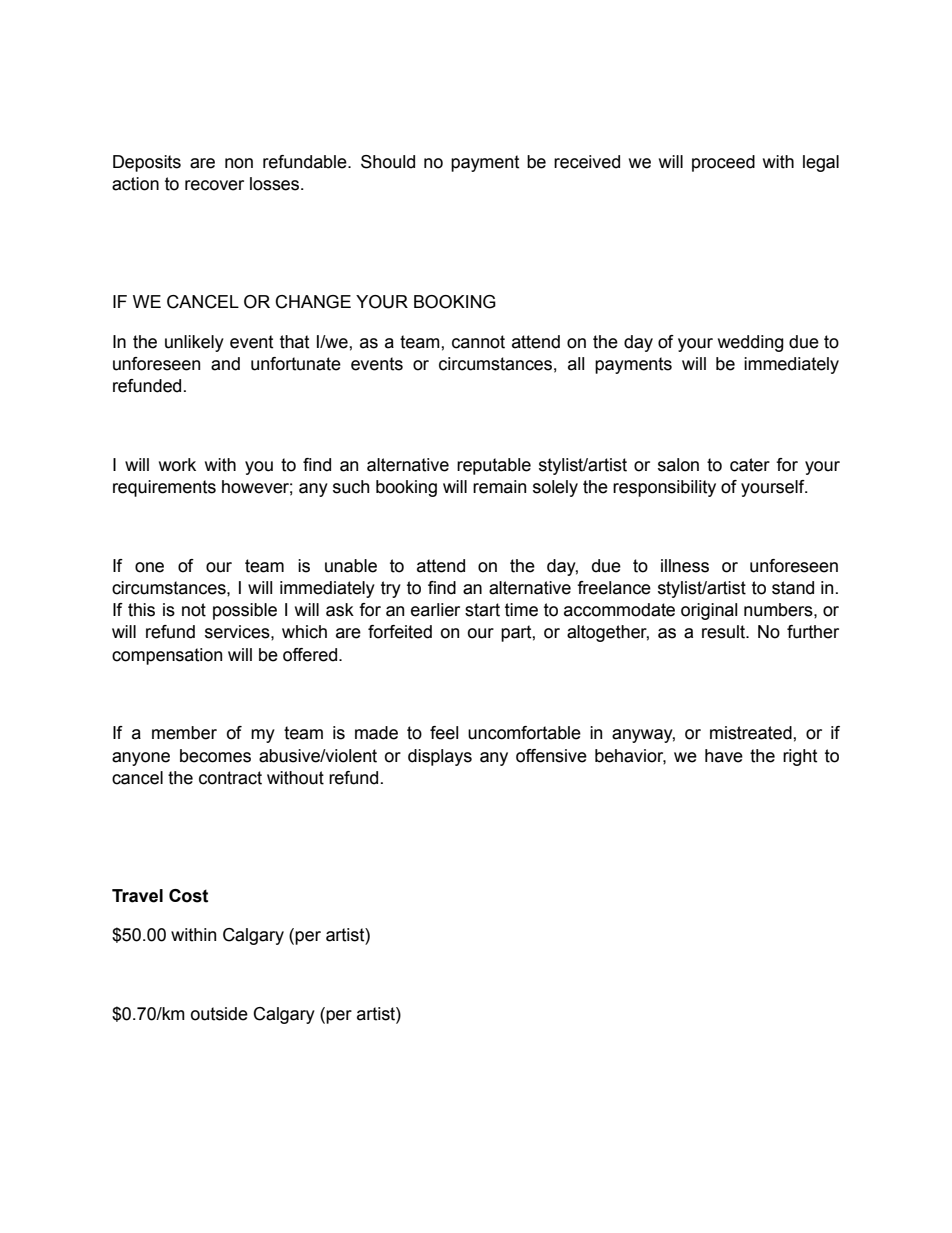  What do you see at coordinates (219, 1014) in the page?
I see `outside` at bounding box center [219, 1014].
